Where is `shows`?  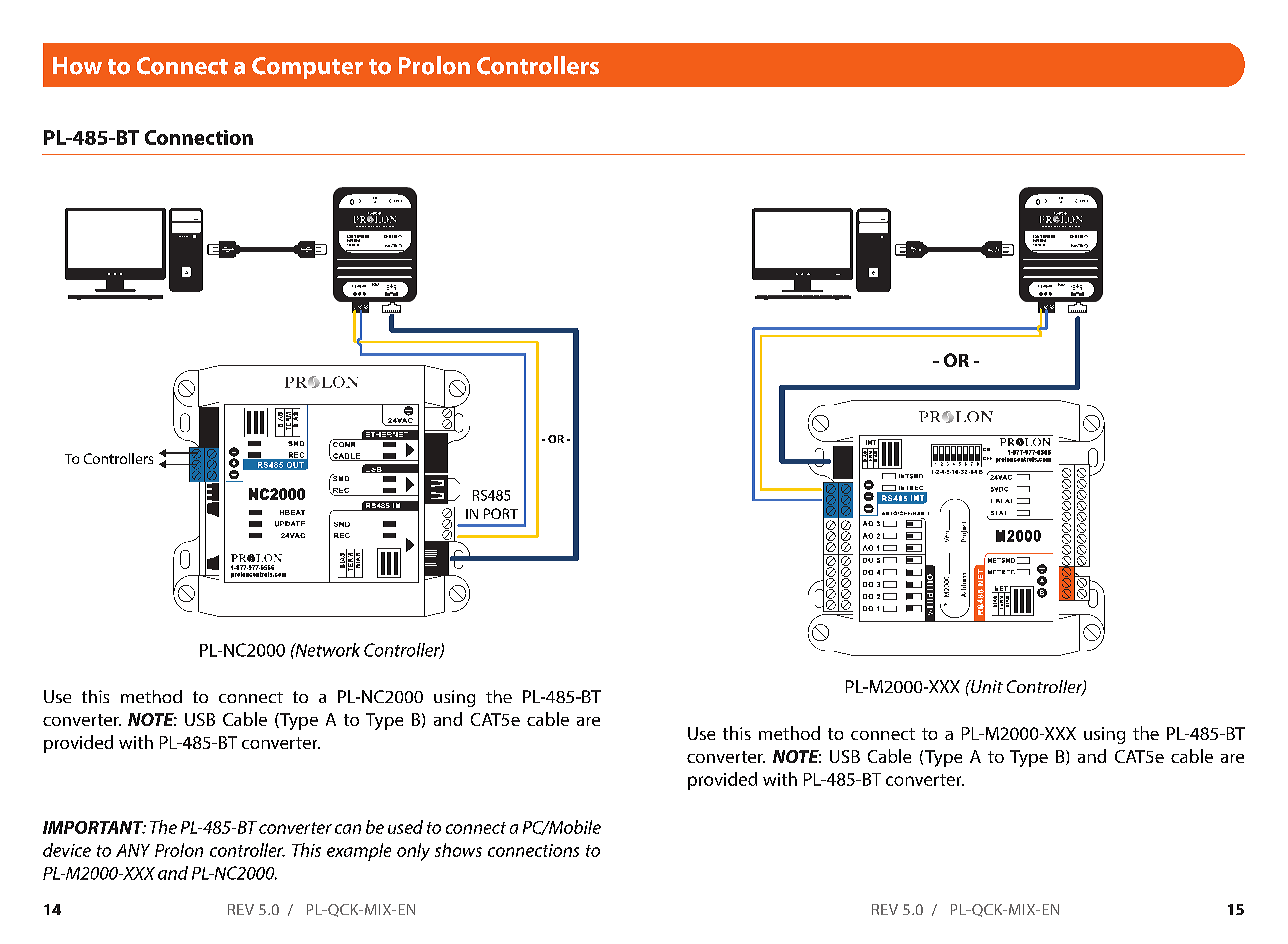 shows is located at coordinates (458, 850).
